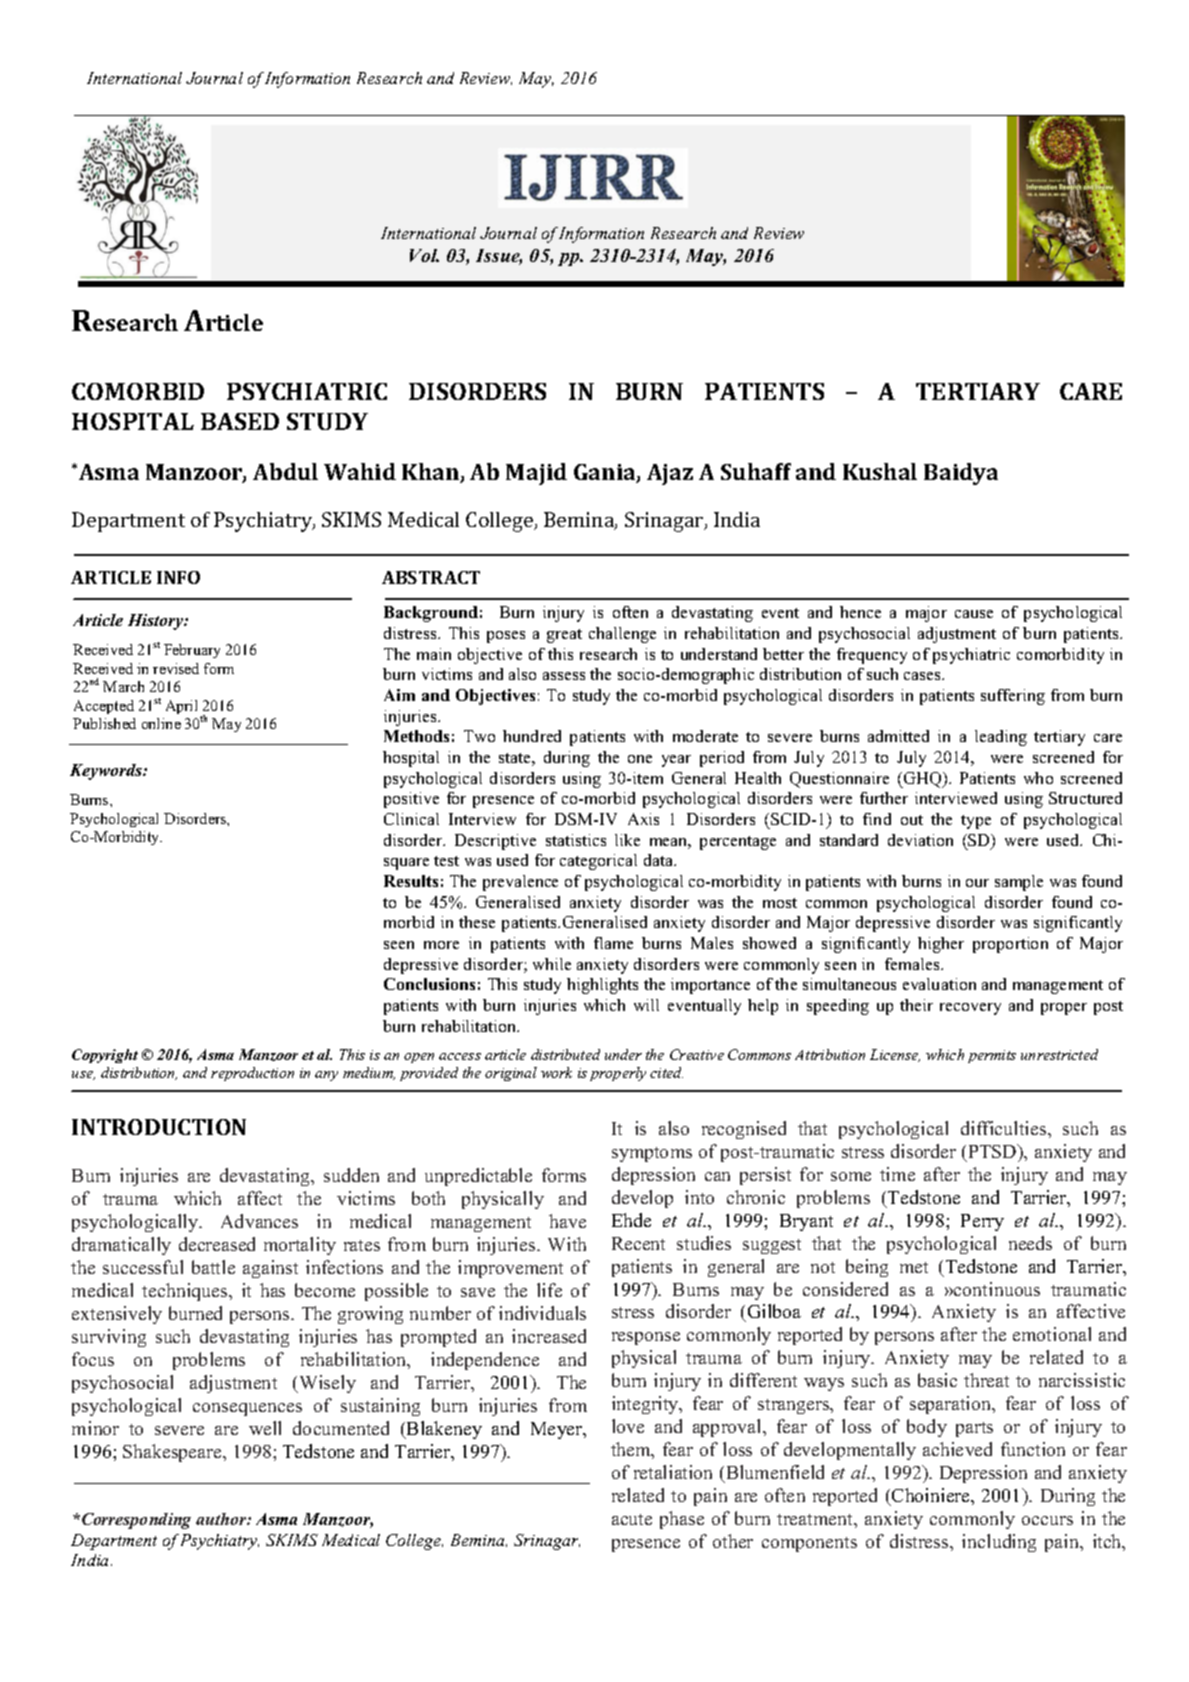 Image resolution: width=1189 pixels, height=1682 pixels. What do you see at coordinates (632, 1519) in the screenshot?
I see `acute` at bounding box center [632, 1519].
